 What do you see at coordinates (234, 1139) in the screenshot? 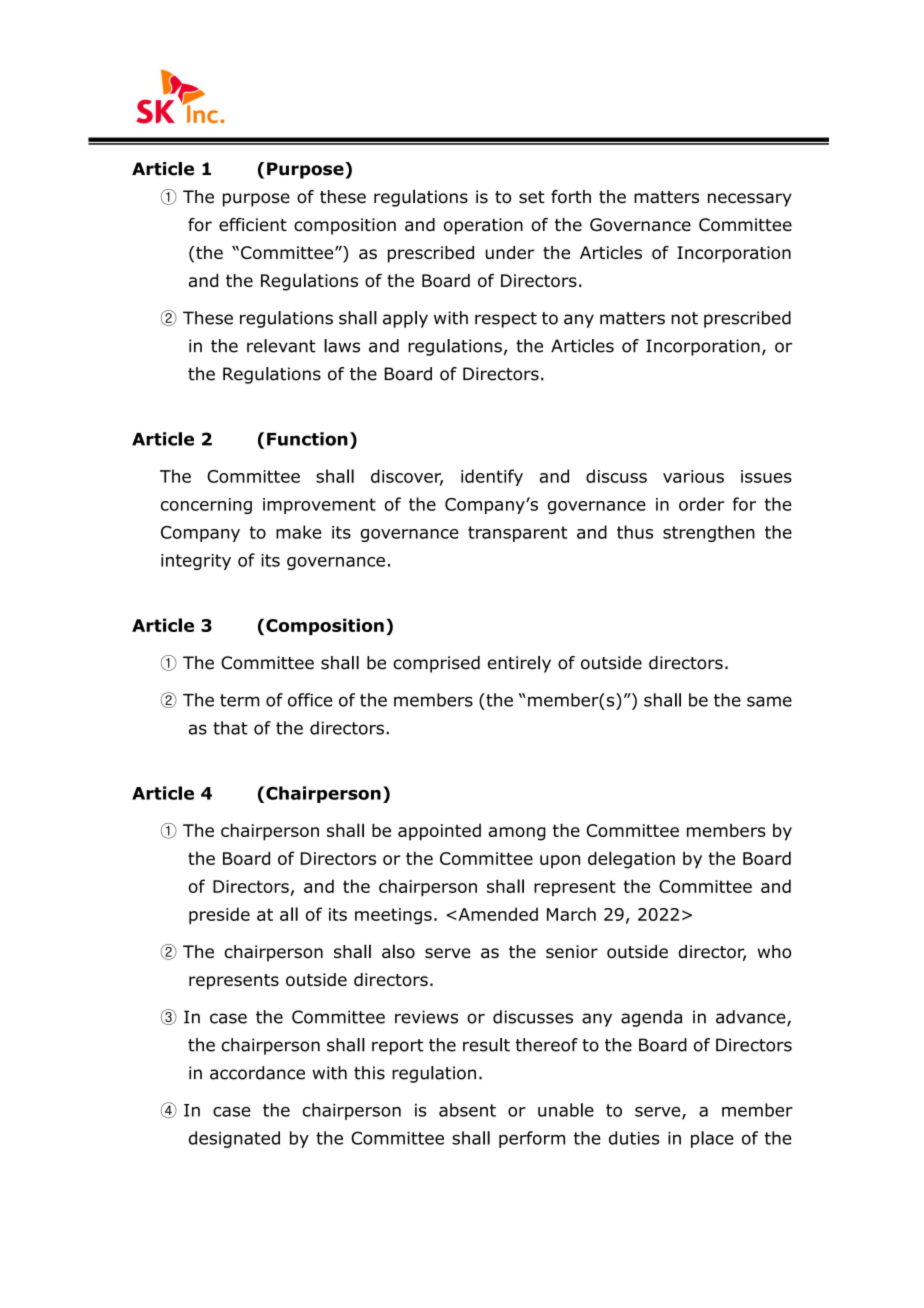
I see `designated` at bounding box center [234, 1139].
